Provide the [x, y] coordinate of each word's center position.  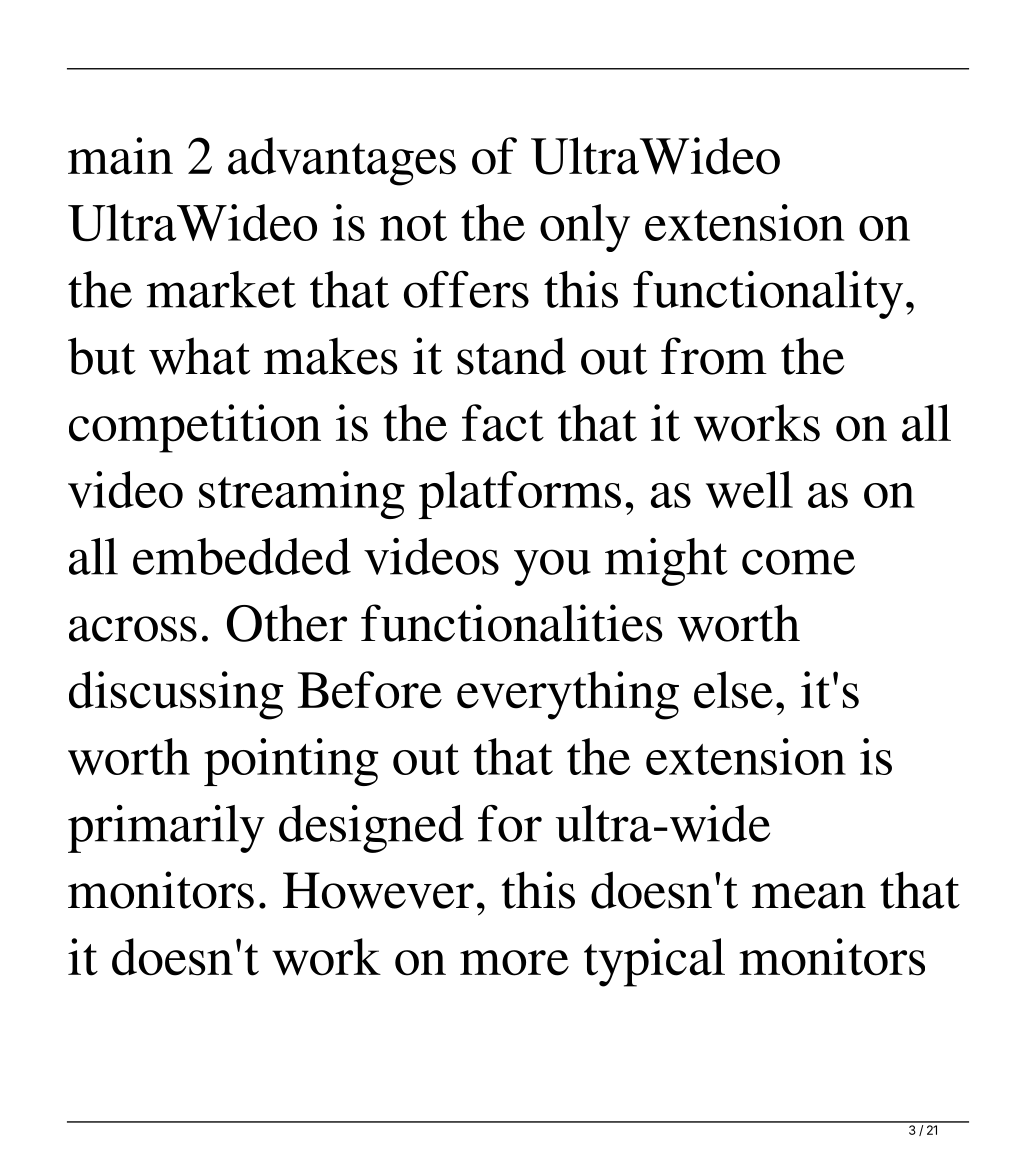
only [585, 228]
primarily [166, 829]
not [413, 225]
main [120, 156]
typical [654, 962]
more [514, 963]
